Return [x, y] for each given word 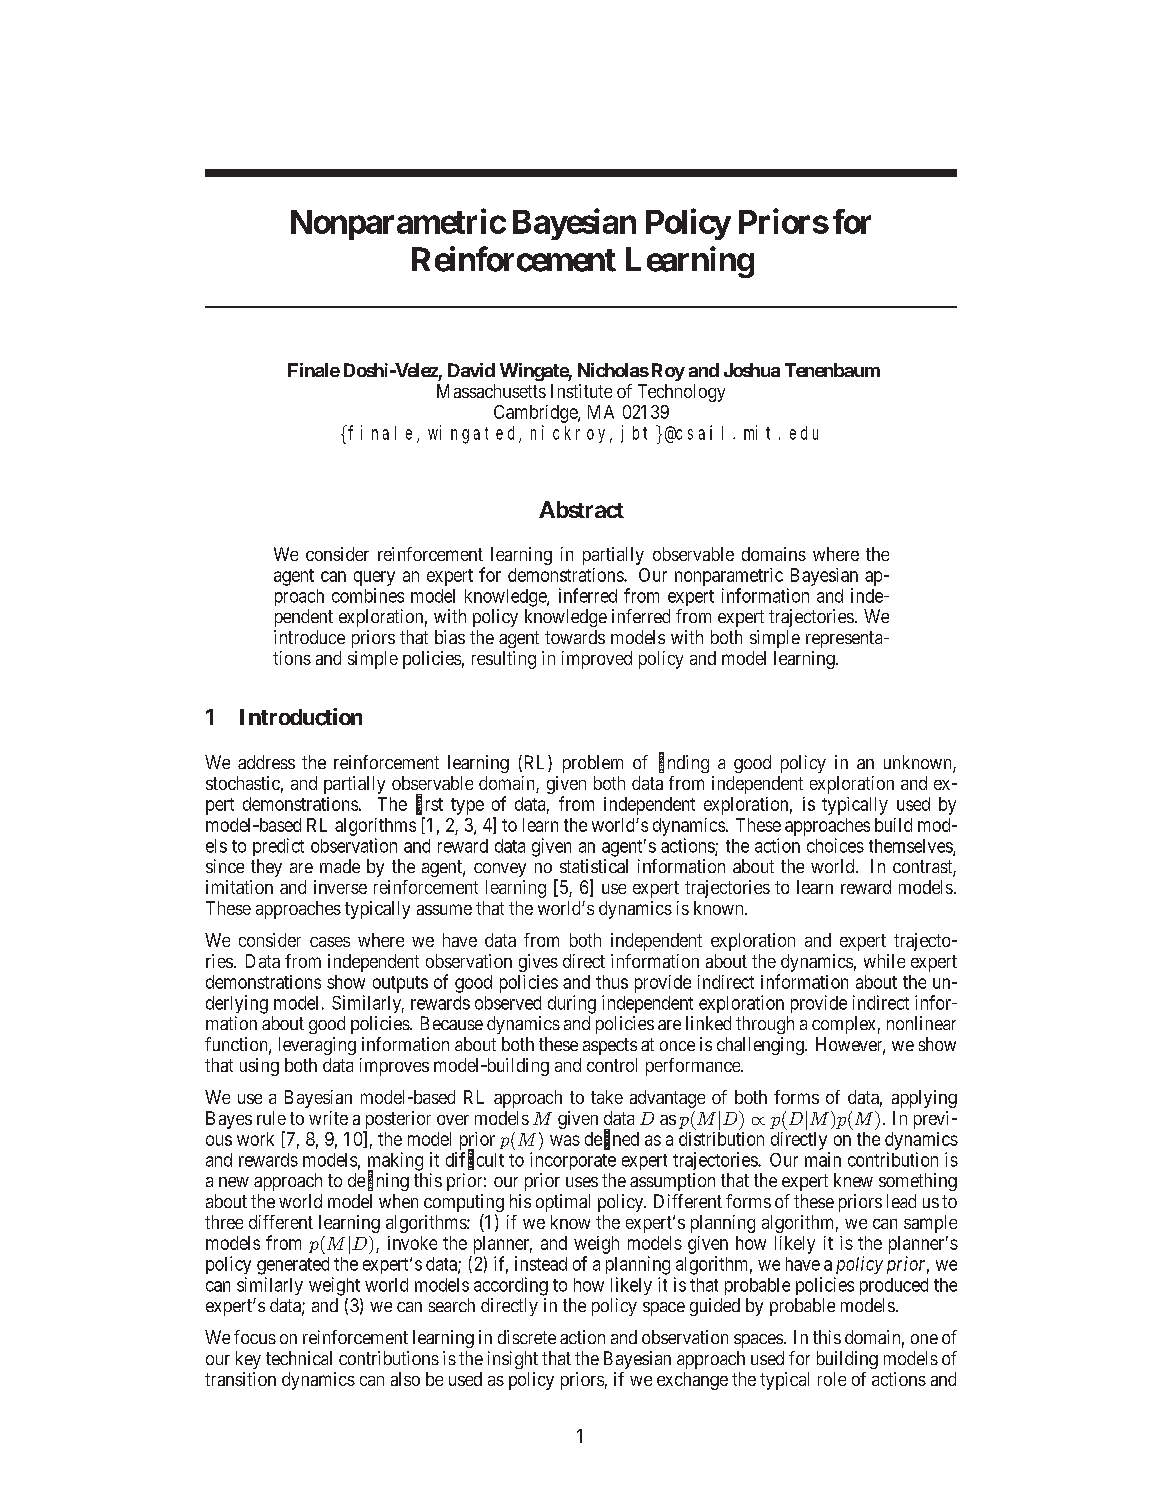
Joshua [752, 370]
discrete [527, 1337]
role [832, 1379]
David [471, 370]
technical [299, 1358]
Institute [581, 391]
